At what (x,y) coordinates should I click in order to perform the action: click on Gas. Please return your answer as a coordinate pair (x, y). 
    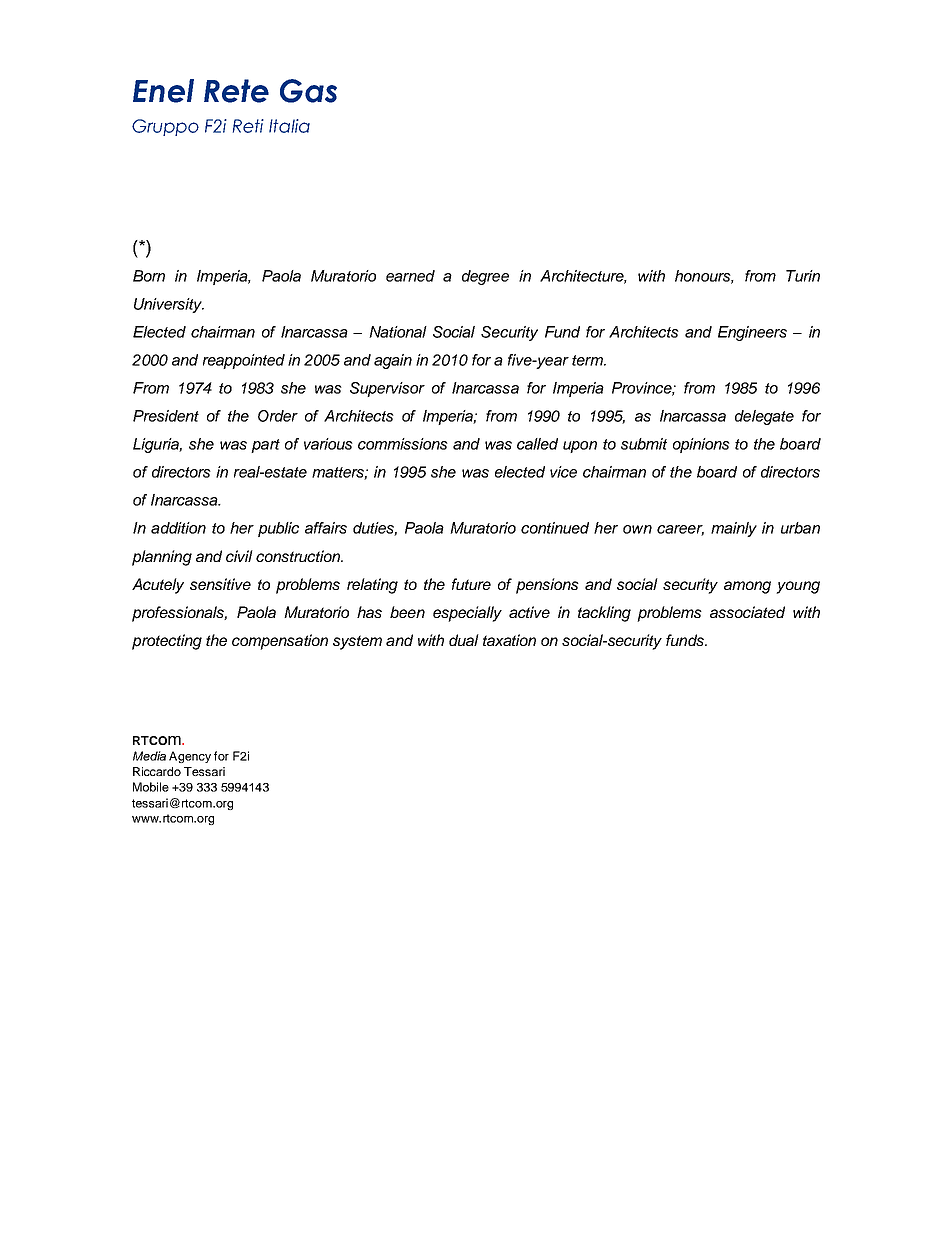
    Looking at the image, I should click on (308, 91).
